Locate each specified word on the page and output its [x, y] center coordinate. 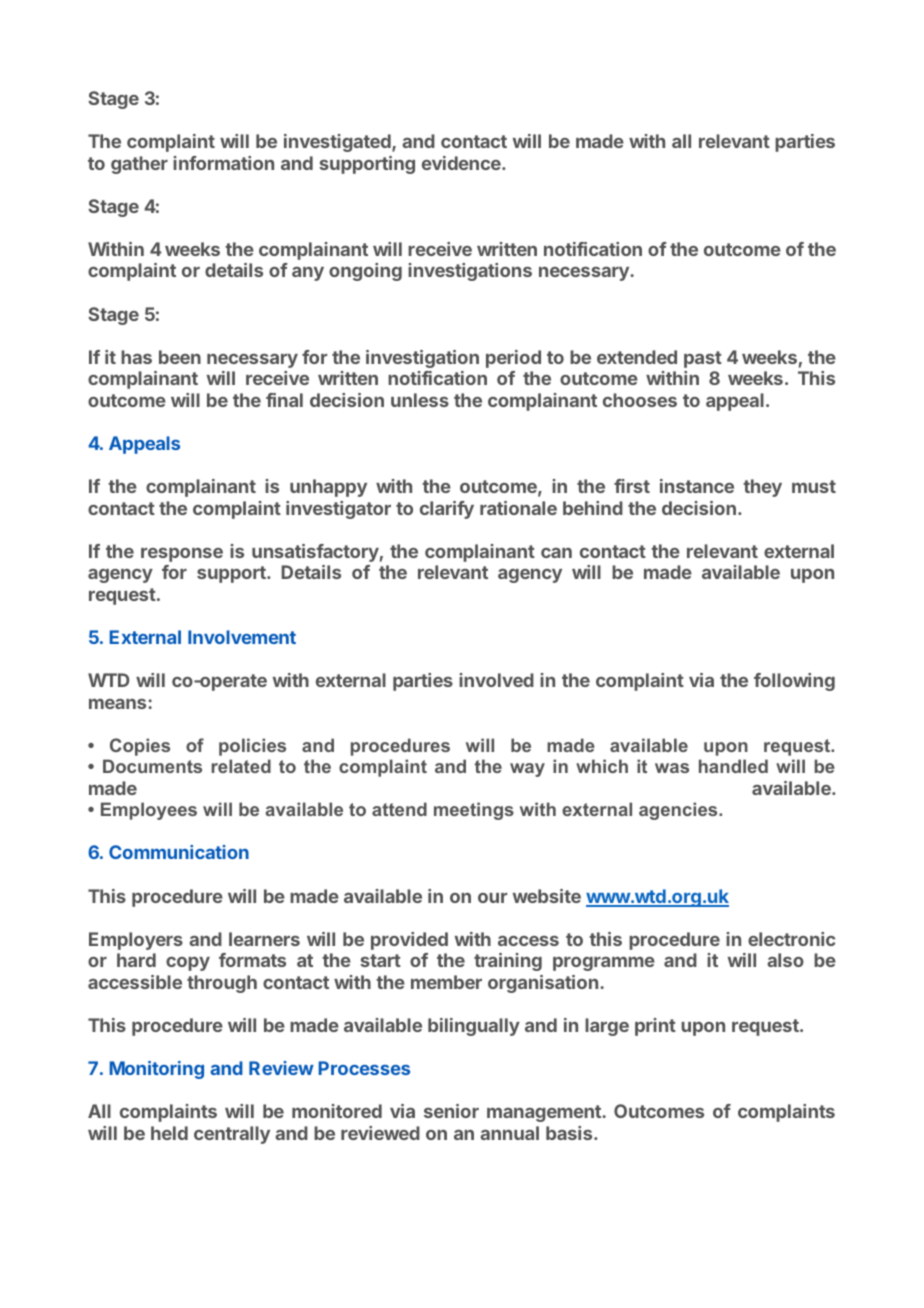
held [169, 1133]
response [182, 555]
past [703, 359]
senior [451, 1111]
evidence [462, 163]
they [762, 488]
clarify [447, 510]
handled [733, 766]
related [241, 766]
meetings [474, 811]
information [223, 163]
